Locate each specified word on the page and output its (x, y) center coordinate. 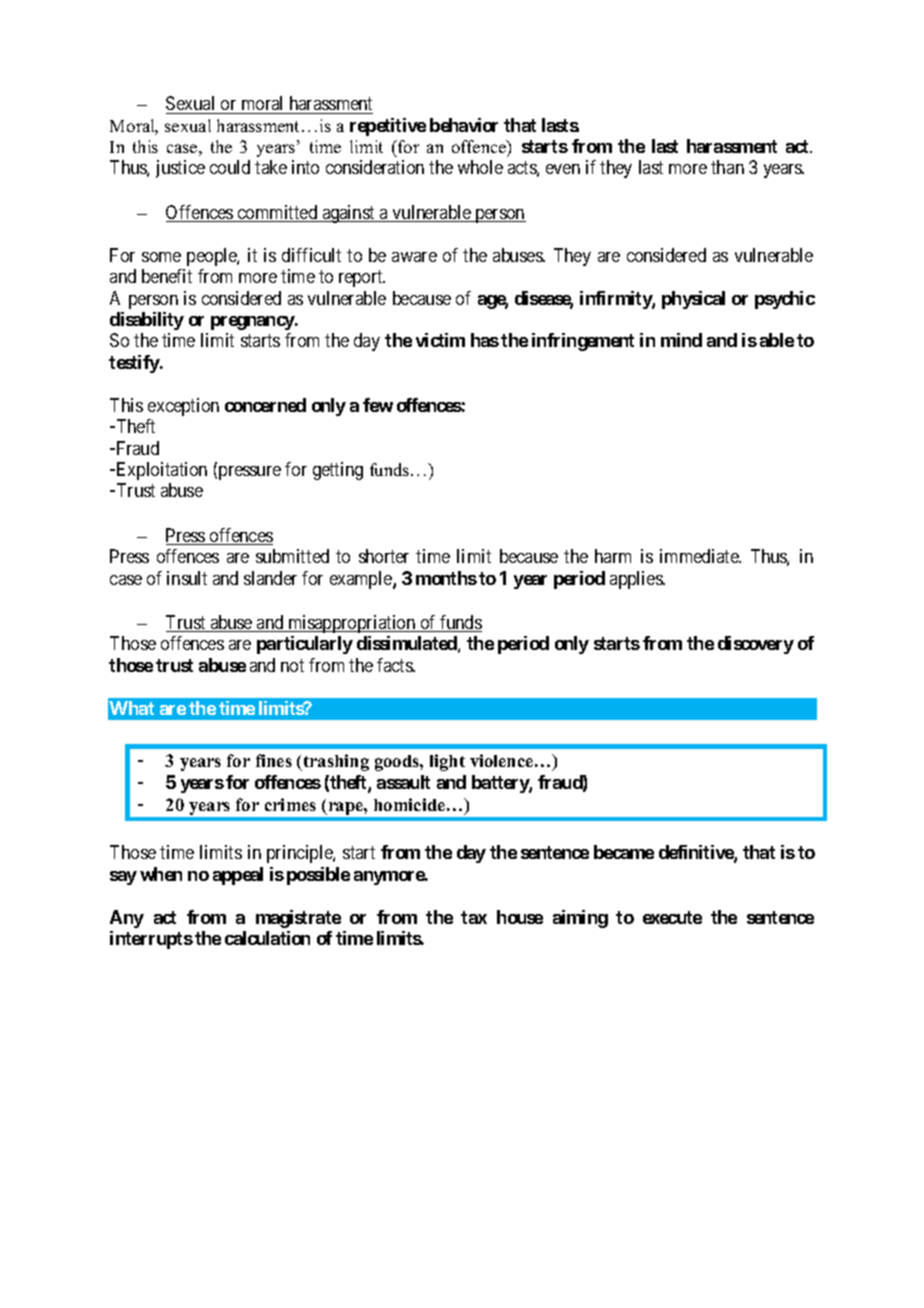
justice (180, 169)
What (131, 708)
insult (187, 578)
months (446, 578)
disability (147, 321)
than (727, 167)
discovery (756, 645)
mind (681, 340)
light (447, 762)
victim (440, 340)
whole (480, 167)
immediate (700, 556)
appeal (238, 876)
